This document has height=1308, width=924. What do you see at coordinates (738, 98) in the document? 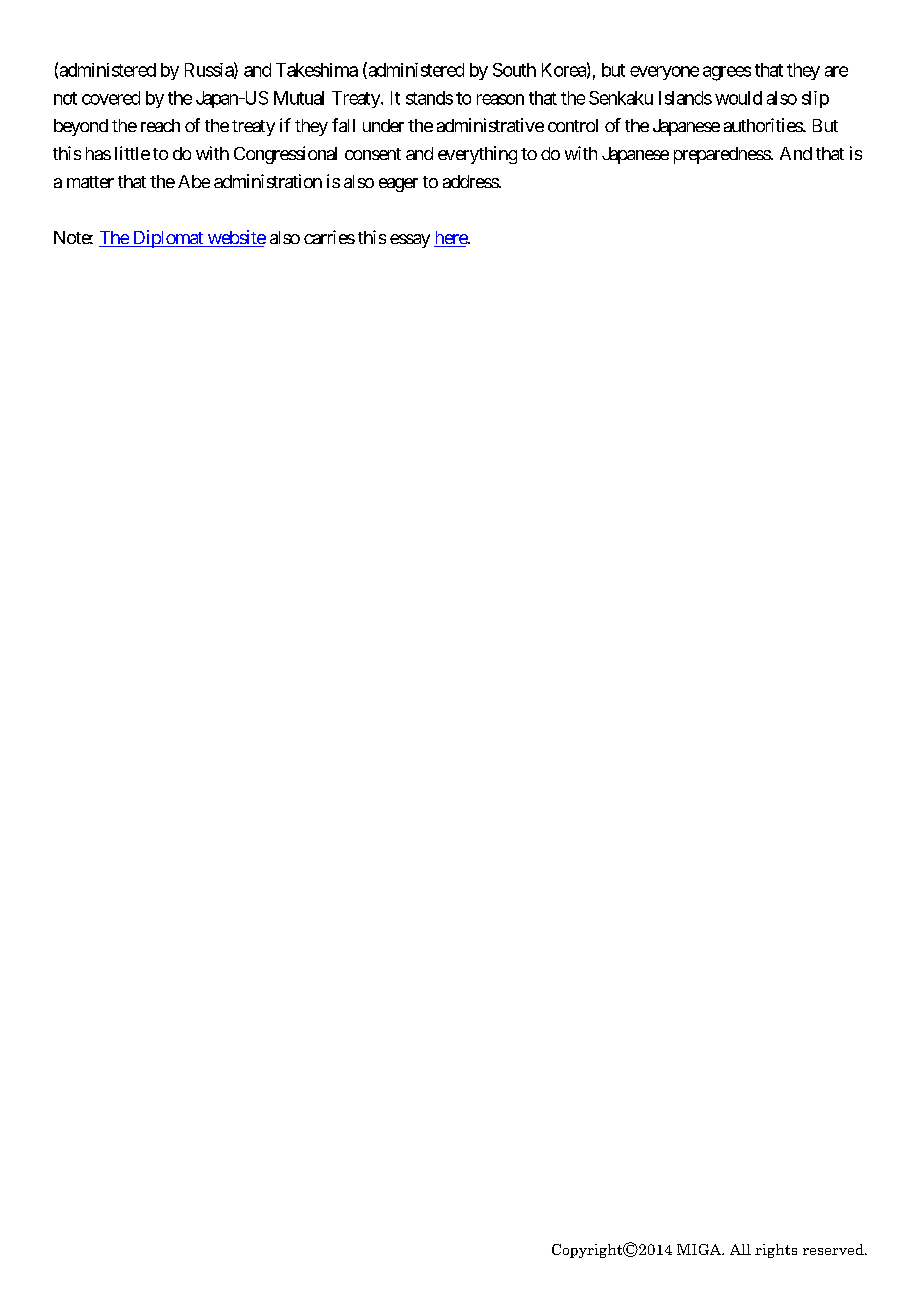
I see `would` at bounding box center [738, 98].
